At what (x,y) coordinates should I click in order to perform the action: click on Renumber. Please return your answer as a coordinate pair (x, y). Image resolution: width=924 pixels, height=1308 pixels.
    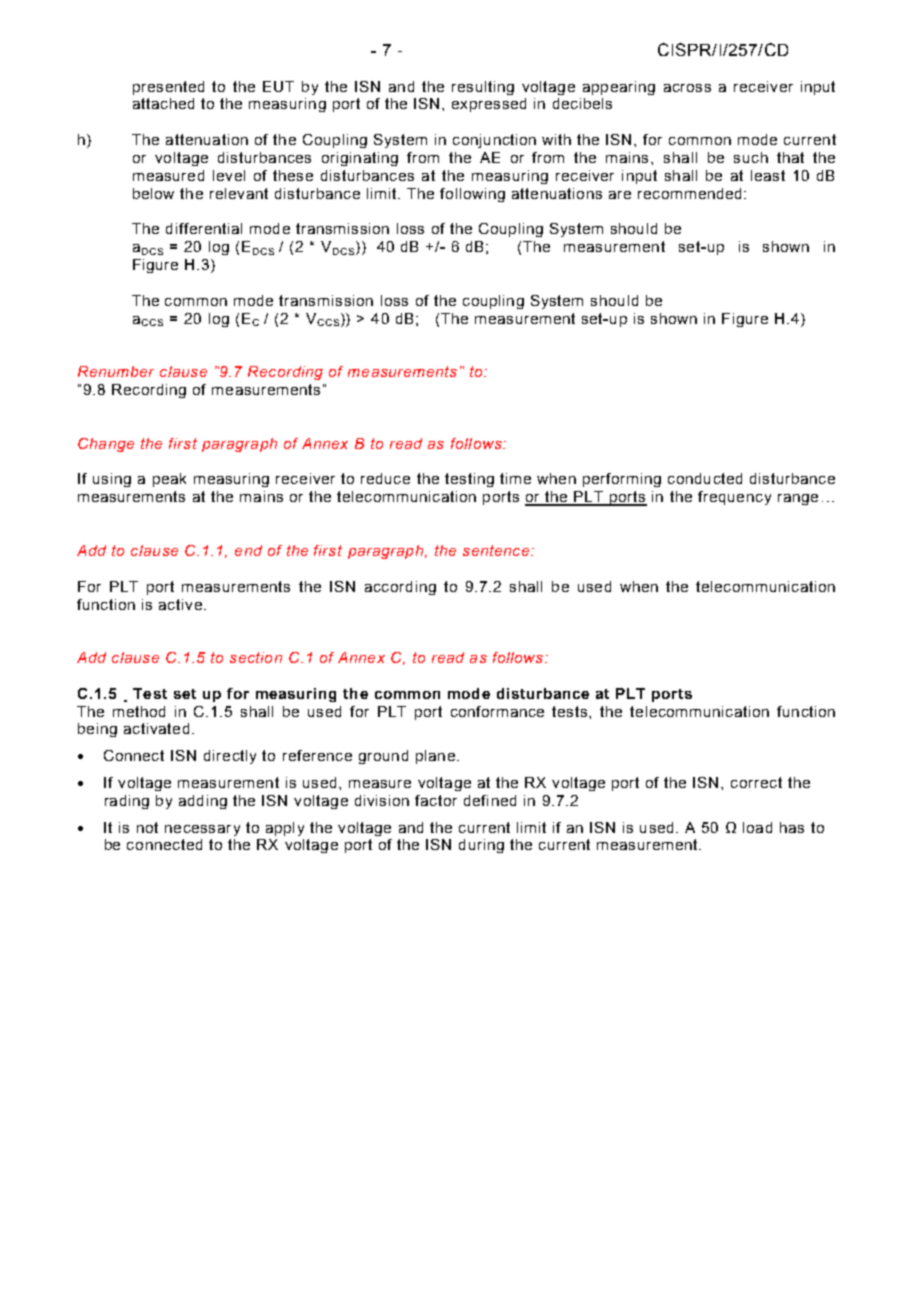
    Looking at the image, I should click on (116, 371).
